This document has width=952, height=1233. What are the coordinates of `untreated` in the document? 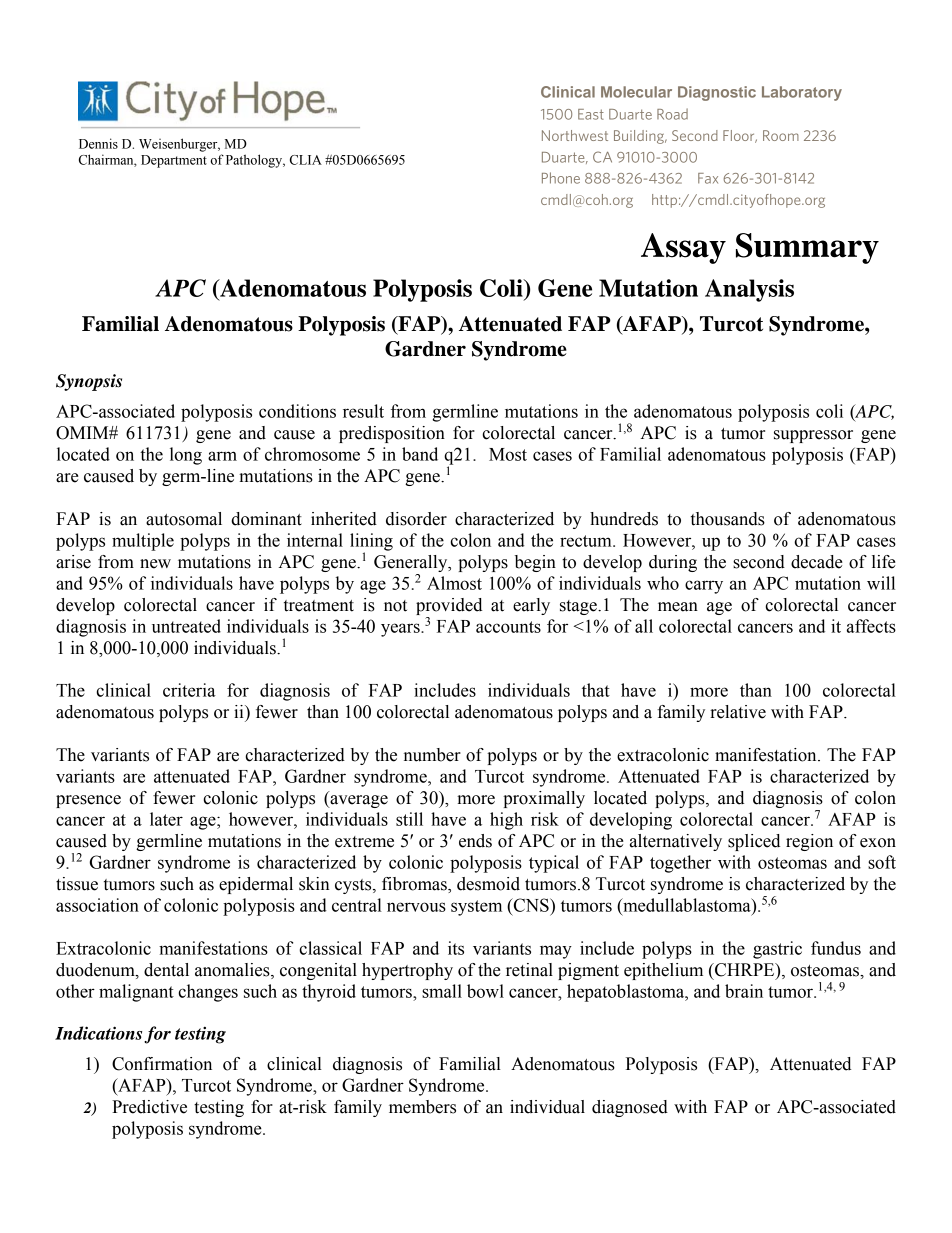 It's located at (186, 626).
